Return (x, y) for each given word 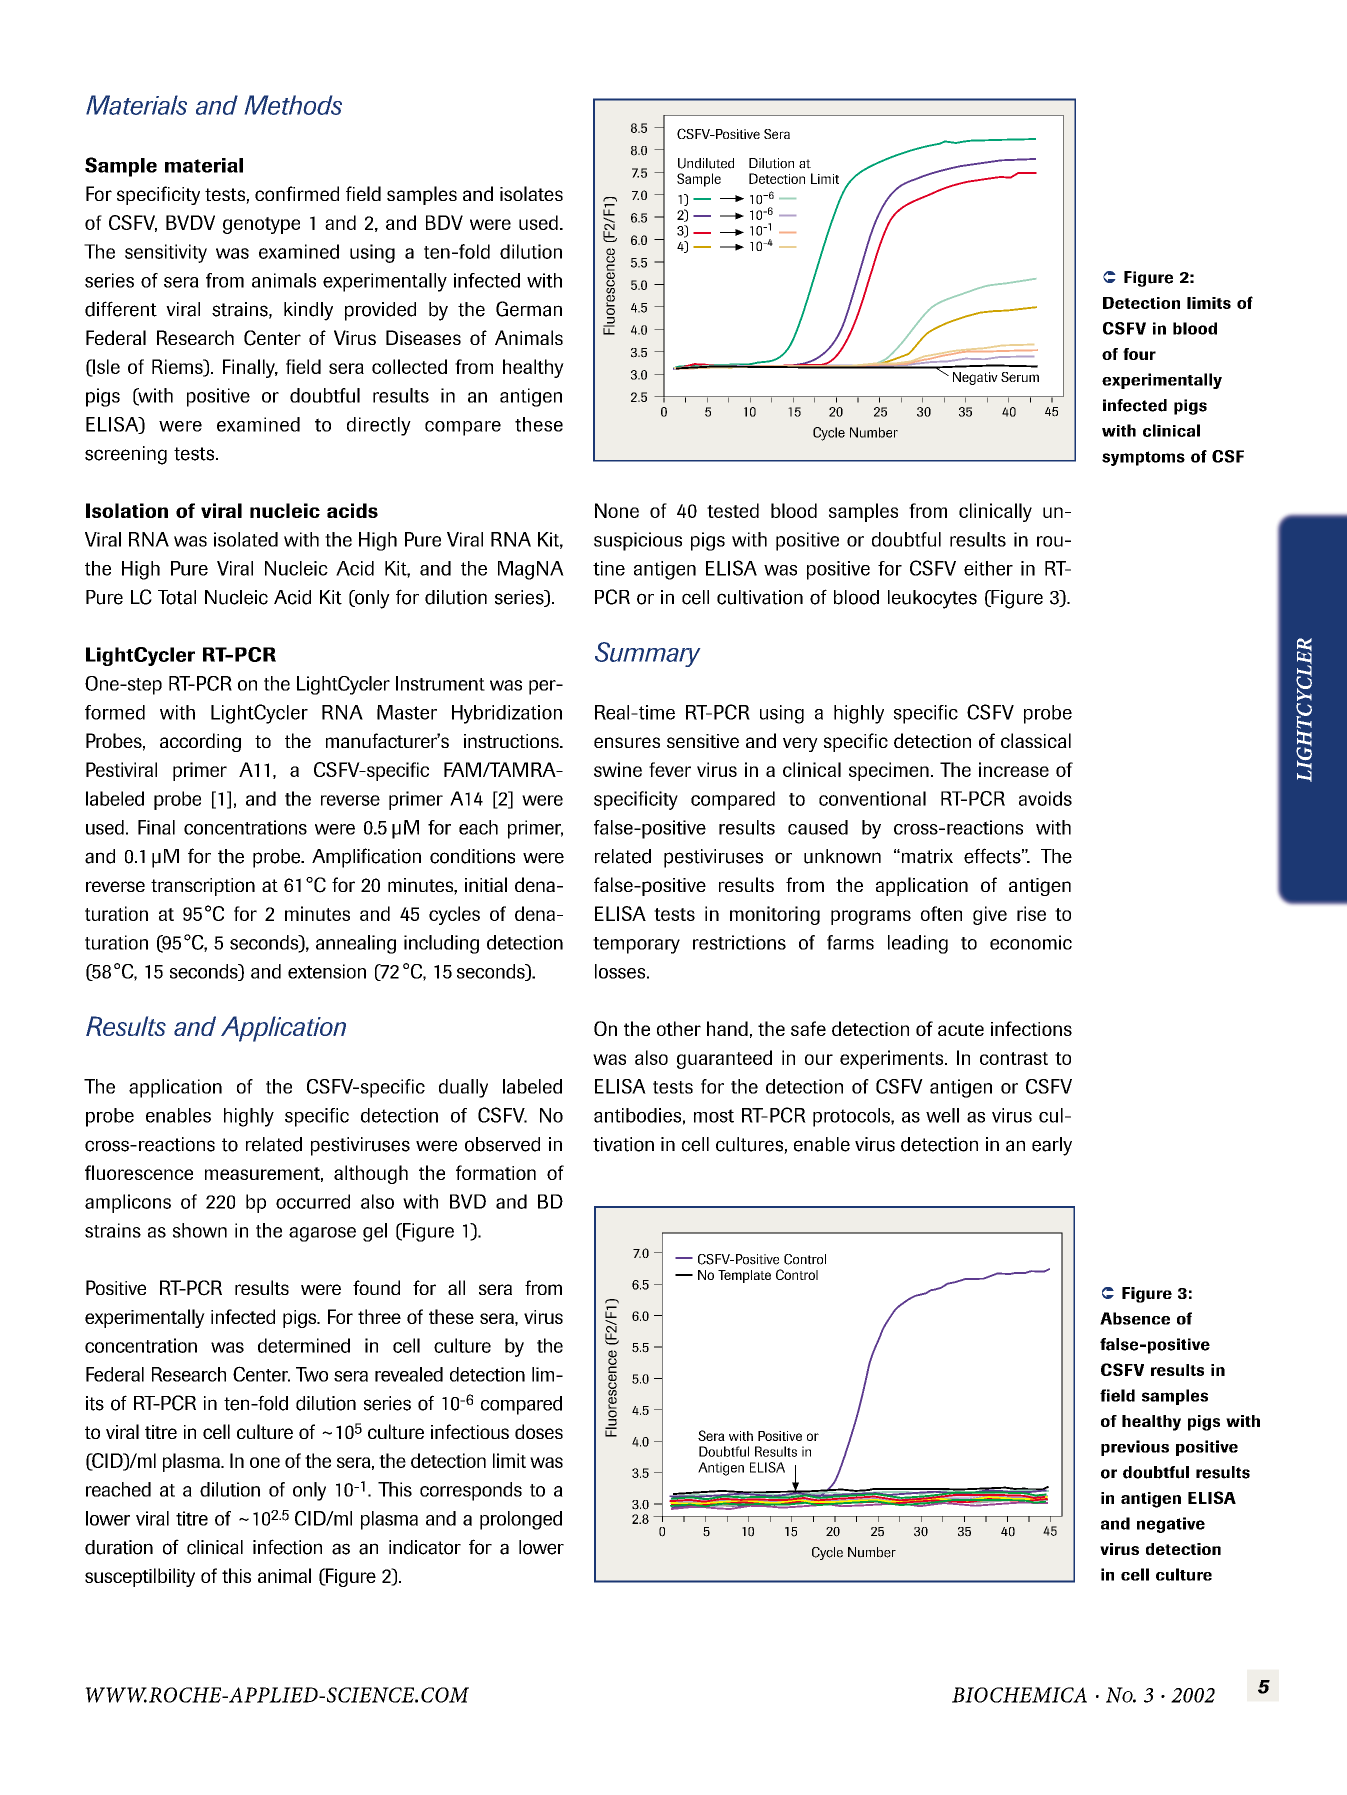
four (1139, 354)
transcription (203, 887)
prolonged (521, 1520)
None (617, 510)
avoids (1045, 798)
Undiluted (706, 163)
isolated (246, 539)
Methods (293, 105)
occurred (313, 1201)
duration (119, 1547)
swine (618, 769)
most (714, 1116)
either (988, 568)
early (1052, 1146)
